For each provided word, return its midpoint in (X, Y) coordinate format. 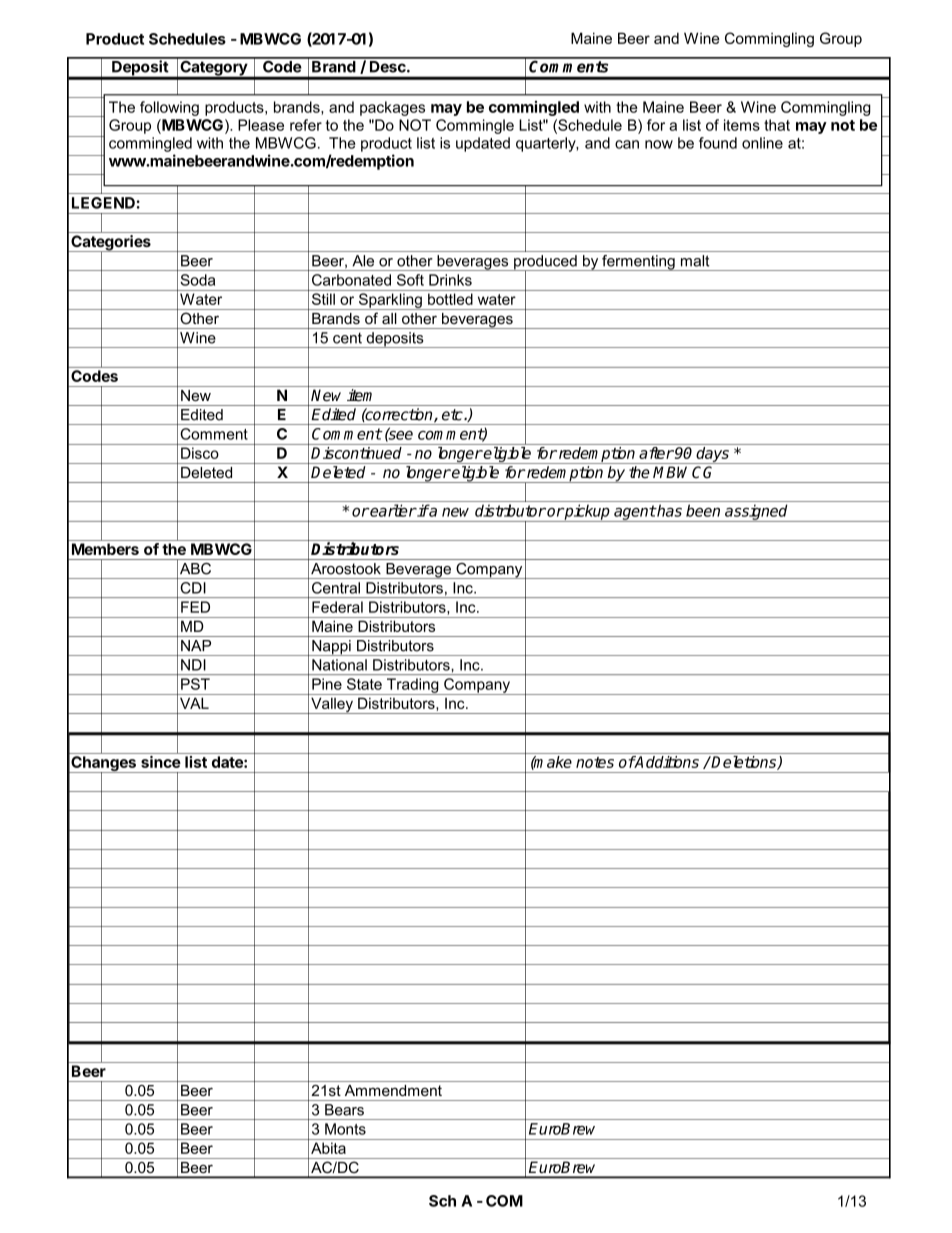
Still (323, 299)
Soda (197, 280)
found (718, 143)
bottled (450, 299)
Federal (337, 607)
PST (195, 684)
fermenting (638, 263)
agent (634, 513)
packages (392, 108)
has (668, 510)
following (169, 108)
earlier (392, 510)
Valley (332, 705)
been (703, 510)
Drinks (450, 280)
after (656, 453)
